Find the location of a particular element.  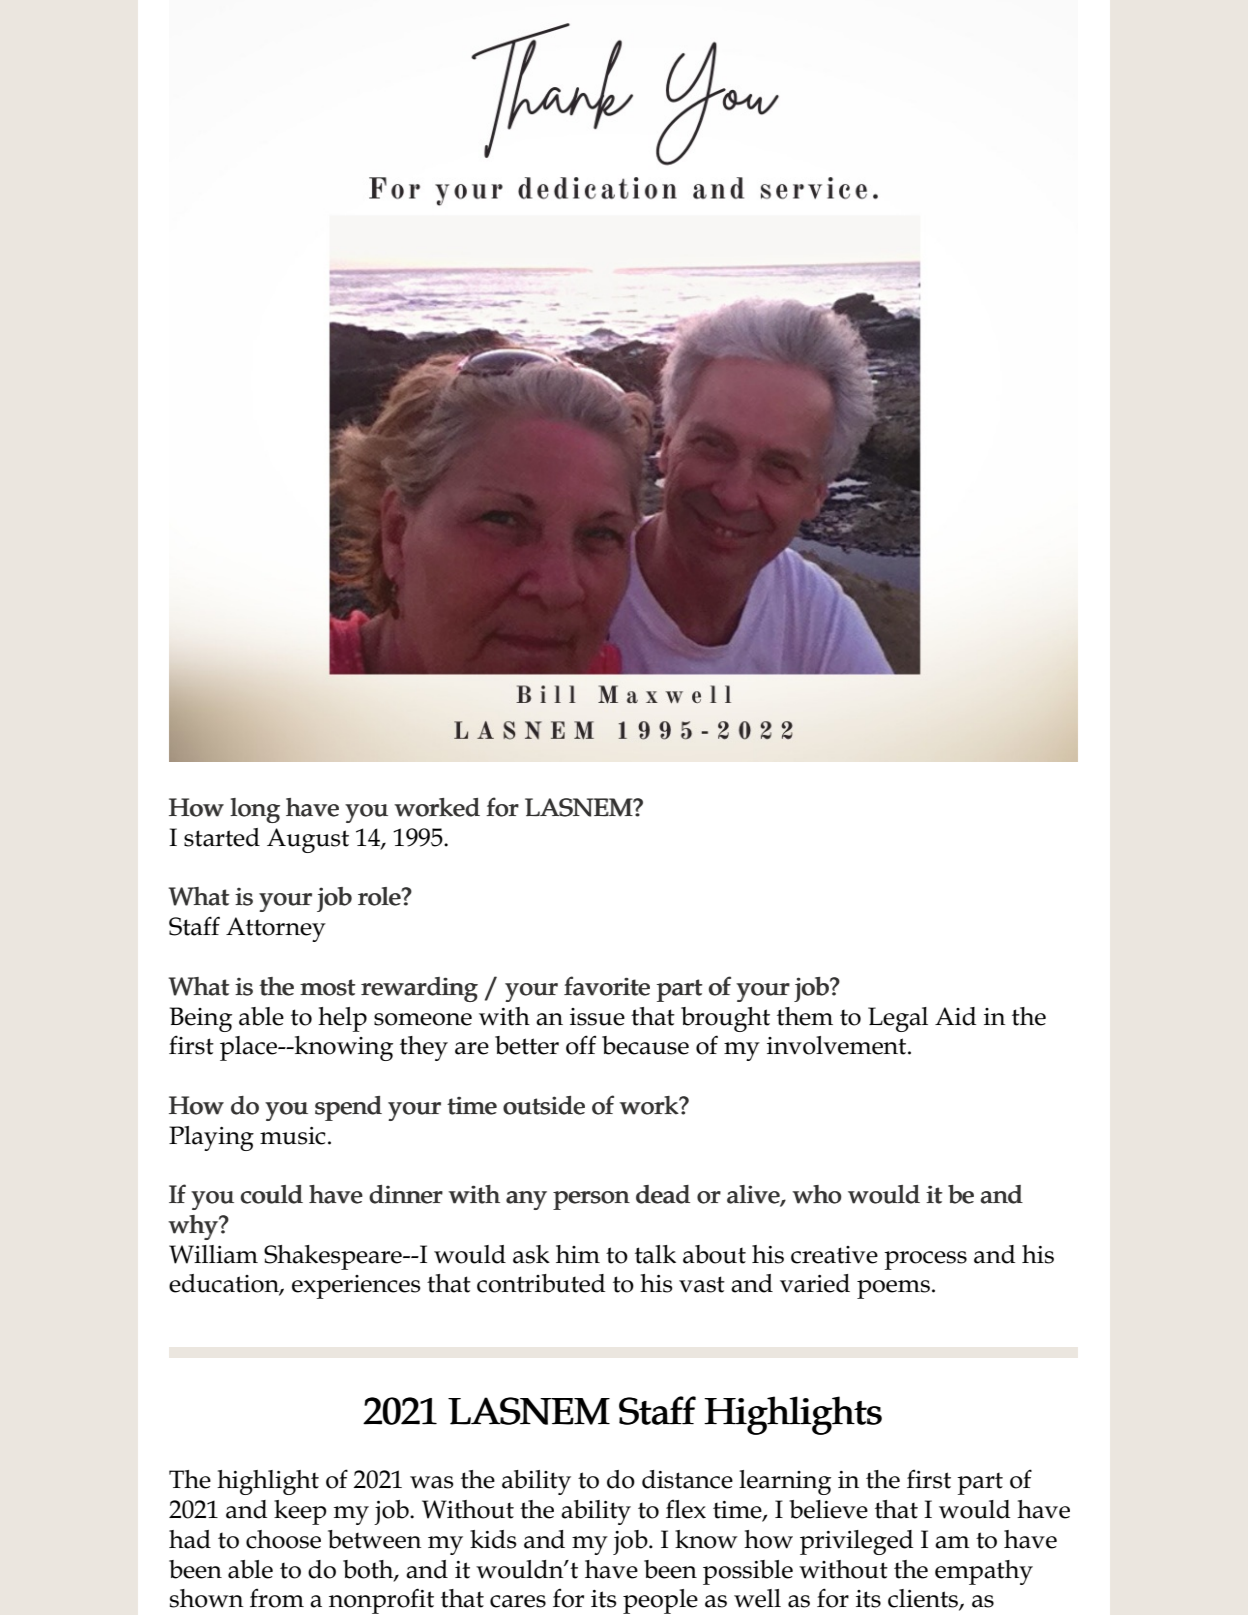

Aid is located at coordinates (955, 1016).
